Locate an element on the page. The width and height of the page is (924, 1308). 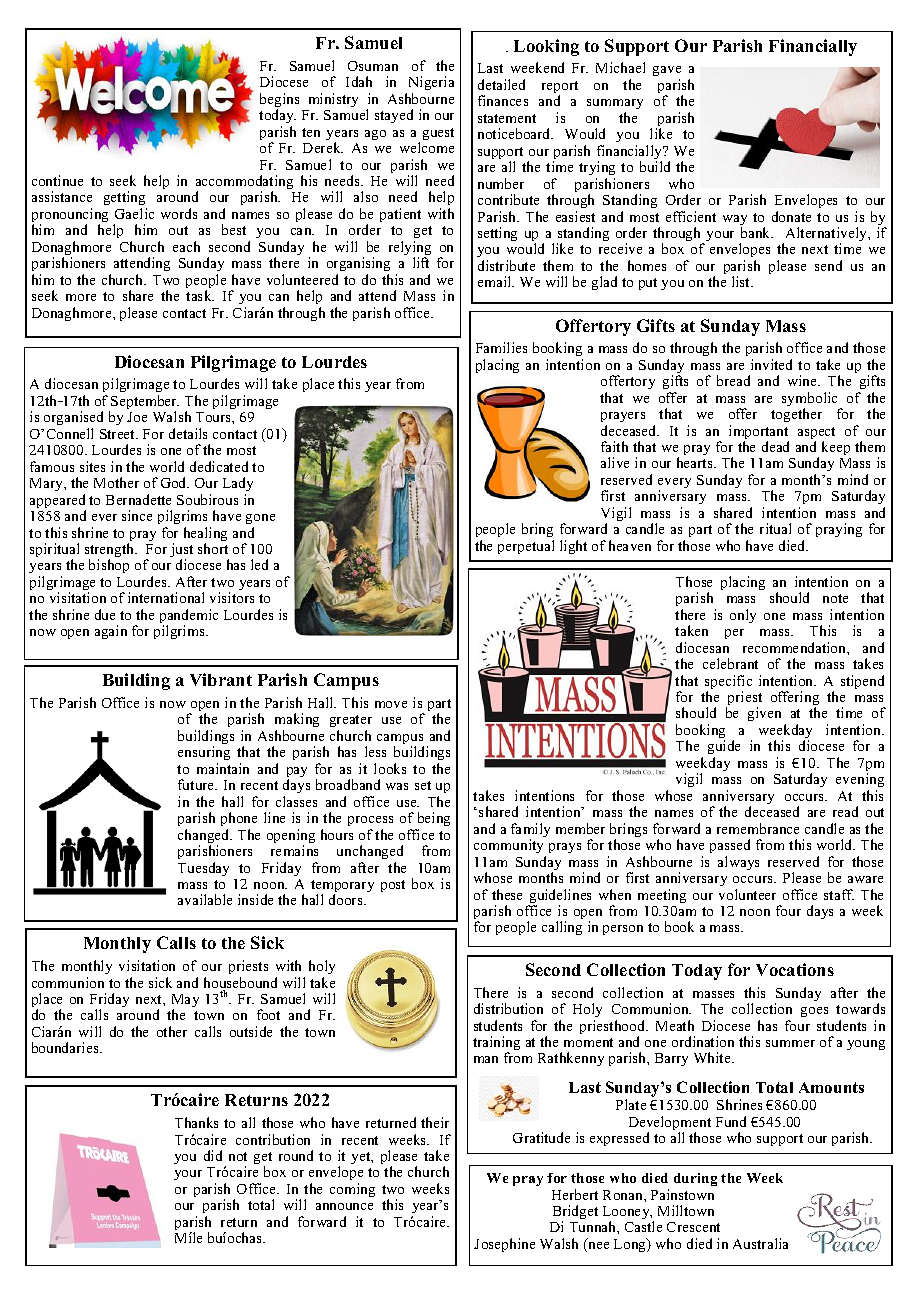
these is located at coordinates (507, 894).
